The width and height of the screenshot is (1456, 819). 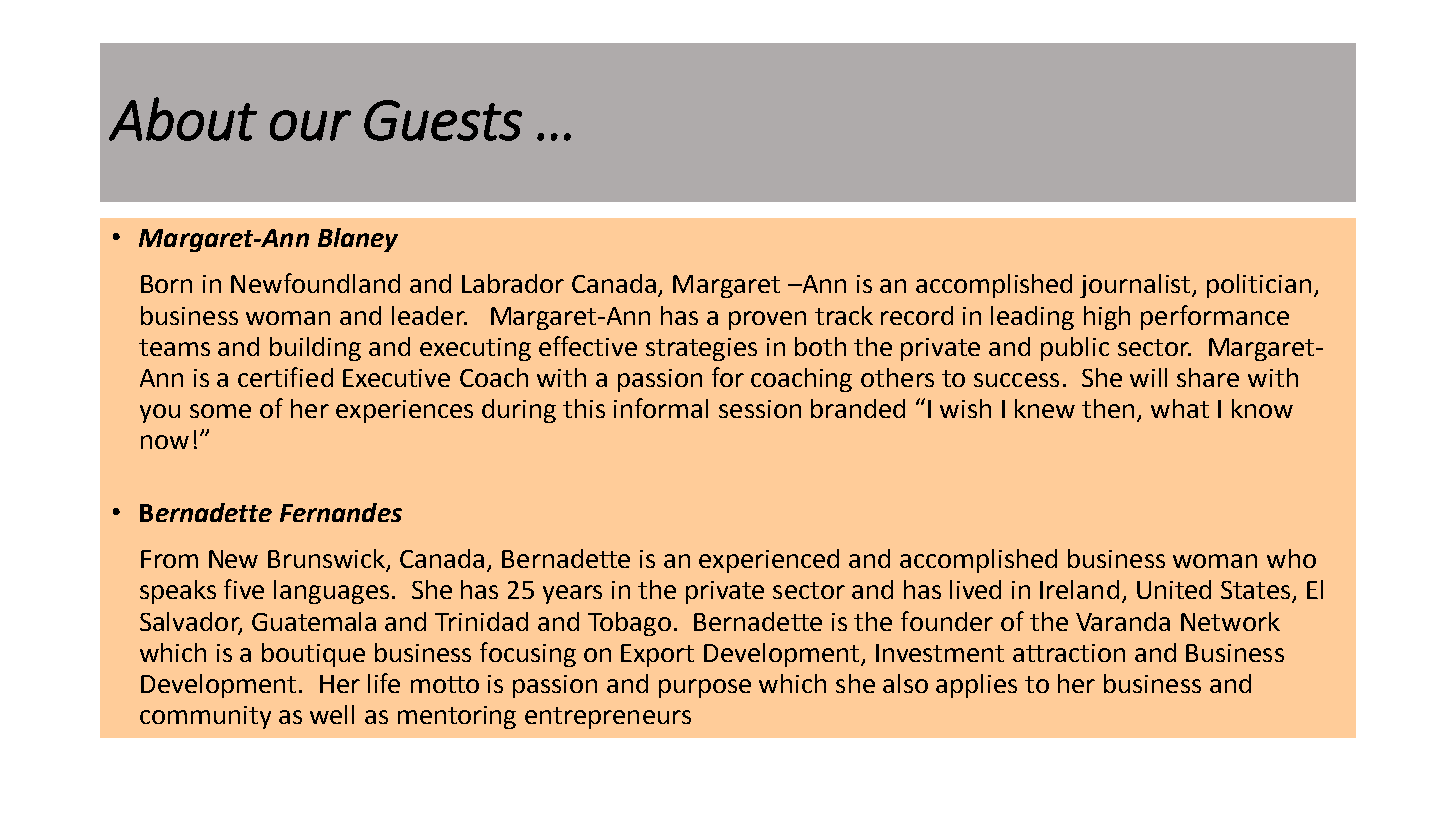 What do you see at coordinates (760, 409) in the screenshot?
I see `session` at bounding box center [760, 409].
